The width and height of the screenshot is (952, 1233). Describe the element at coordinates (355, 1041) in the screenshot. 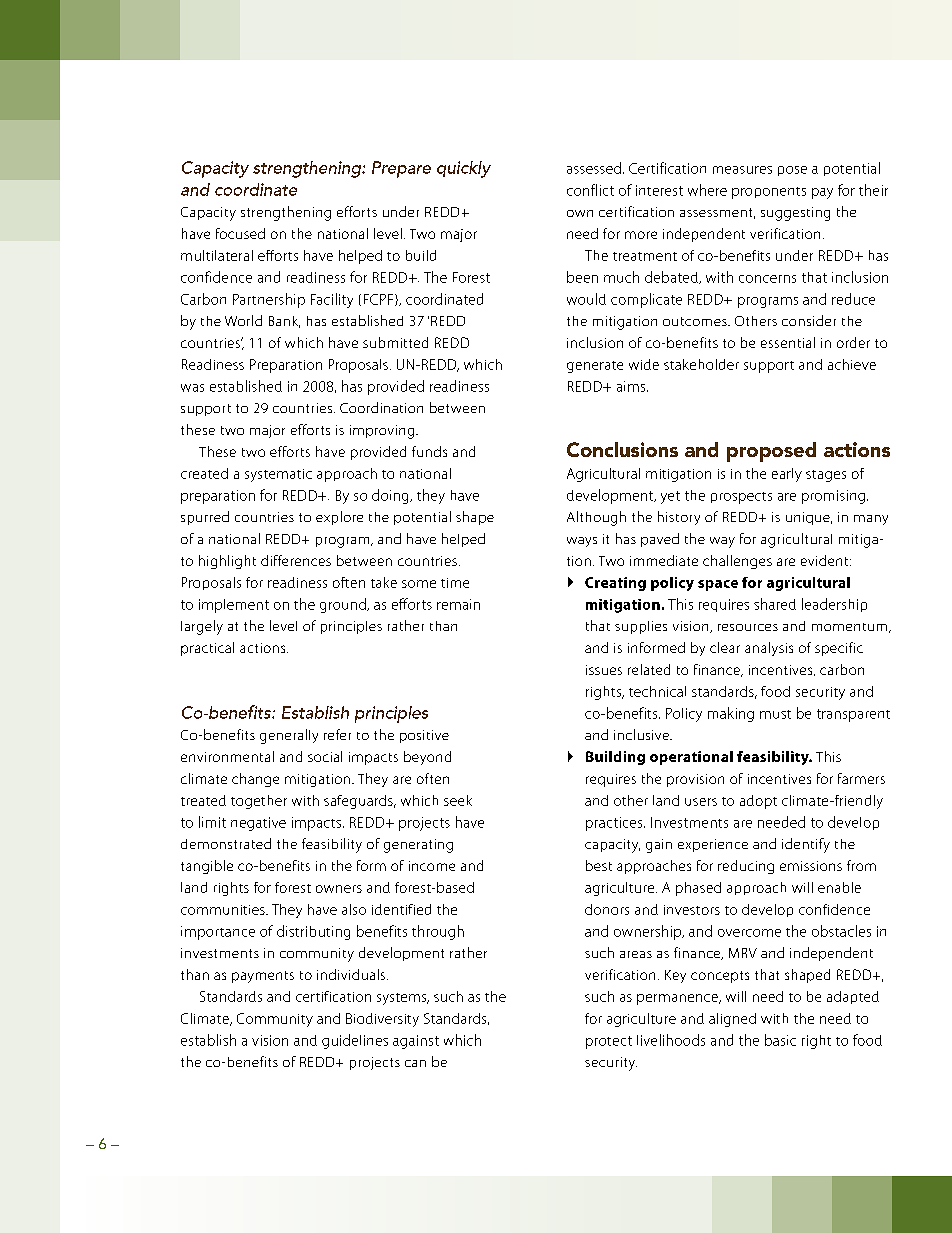

I see `guidelines` at that location.
